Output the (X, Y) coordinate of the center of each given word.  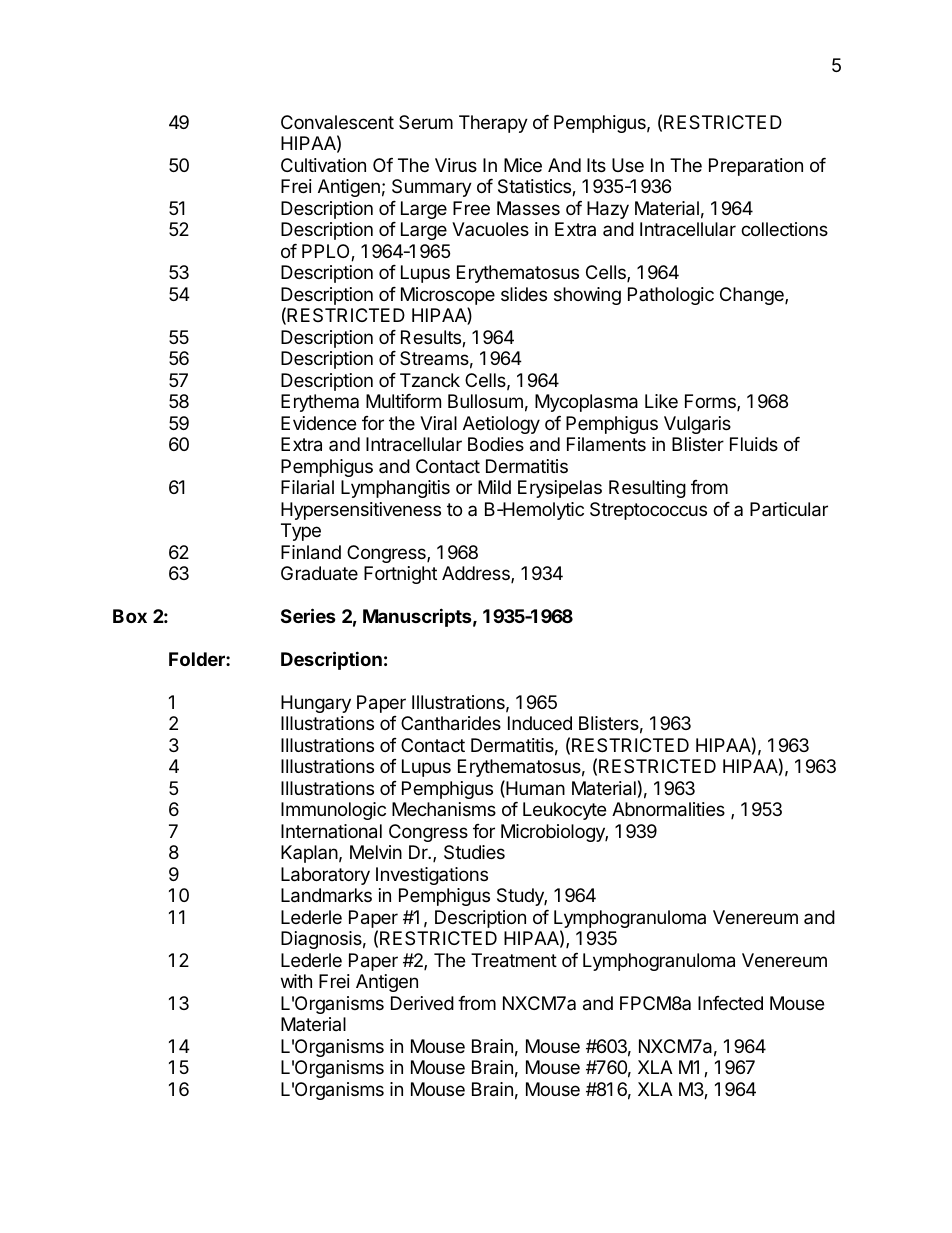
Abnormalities (668, 809)
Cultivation (323, 165)
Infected (730, 1003)
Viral (438, 423)
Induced (540, 723)
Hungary (316, 704)
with (296, 981)
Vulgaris (697, 425)
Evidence (318, 423)
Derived (422, 1003)
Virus (456, 165)
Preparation (756, 167)
